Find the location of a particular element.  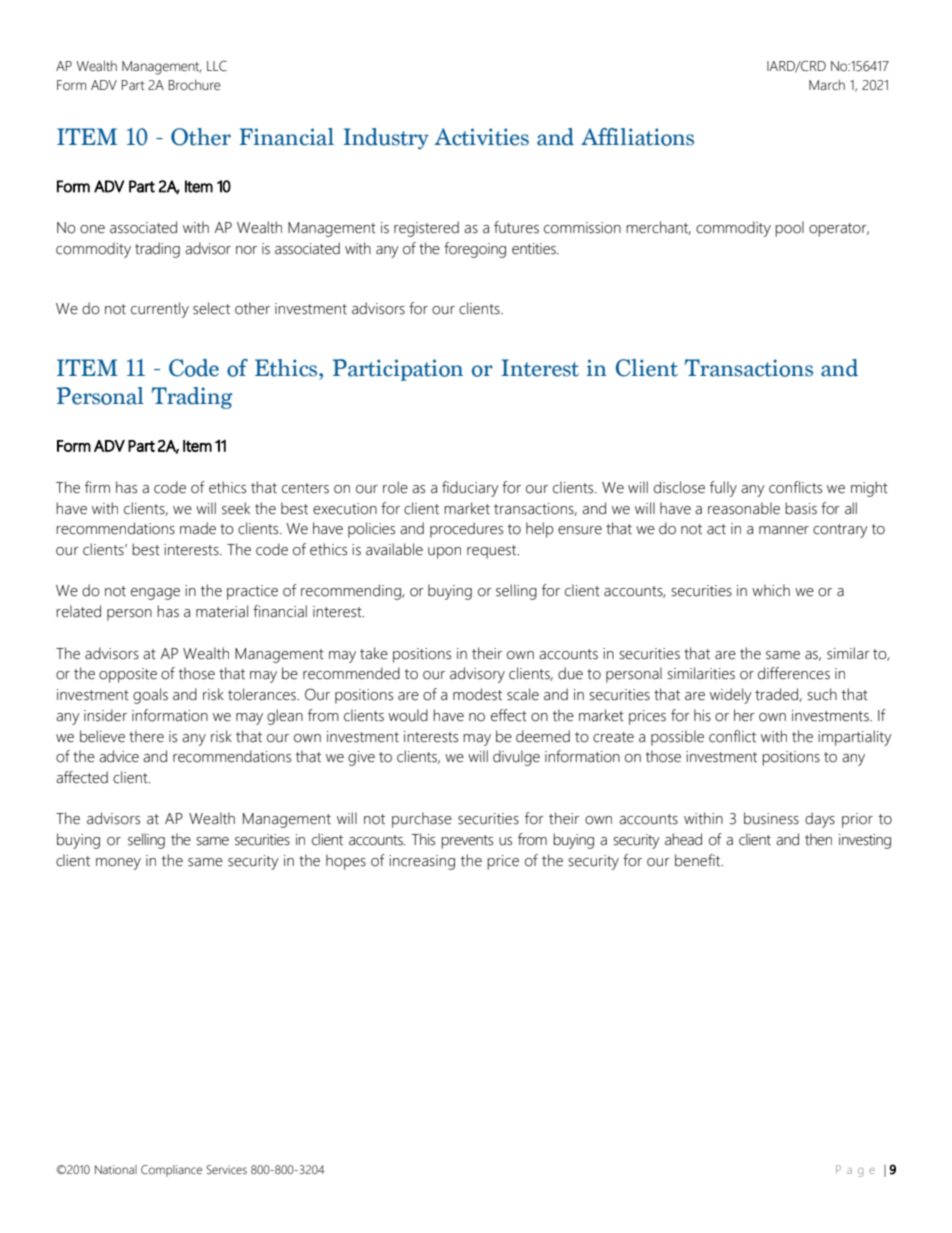

currently is located at coordinates (160, 310).
